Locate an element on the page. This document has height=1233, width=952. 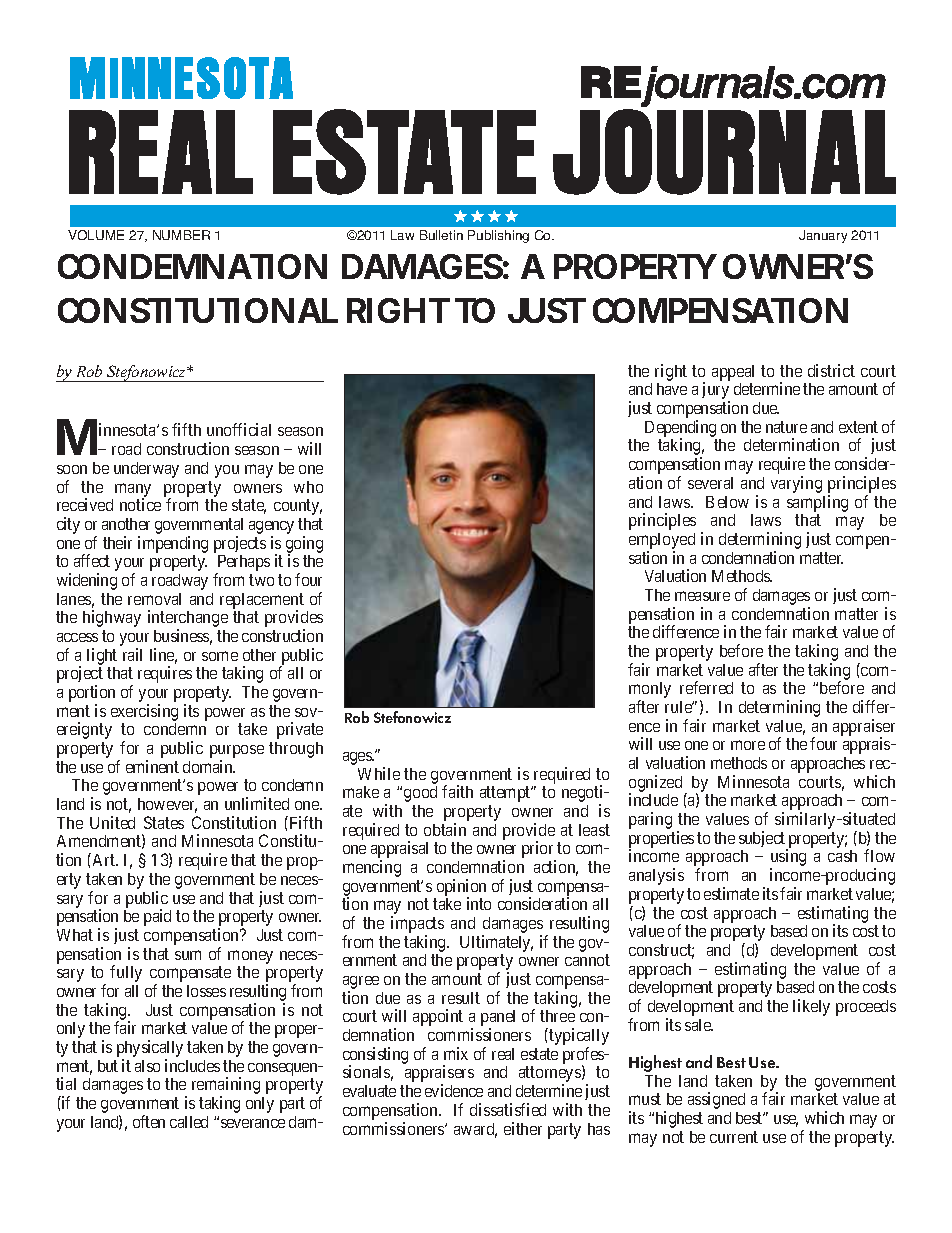
sum is located at coordinates (188, 955).
